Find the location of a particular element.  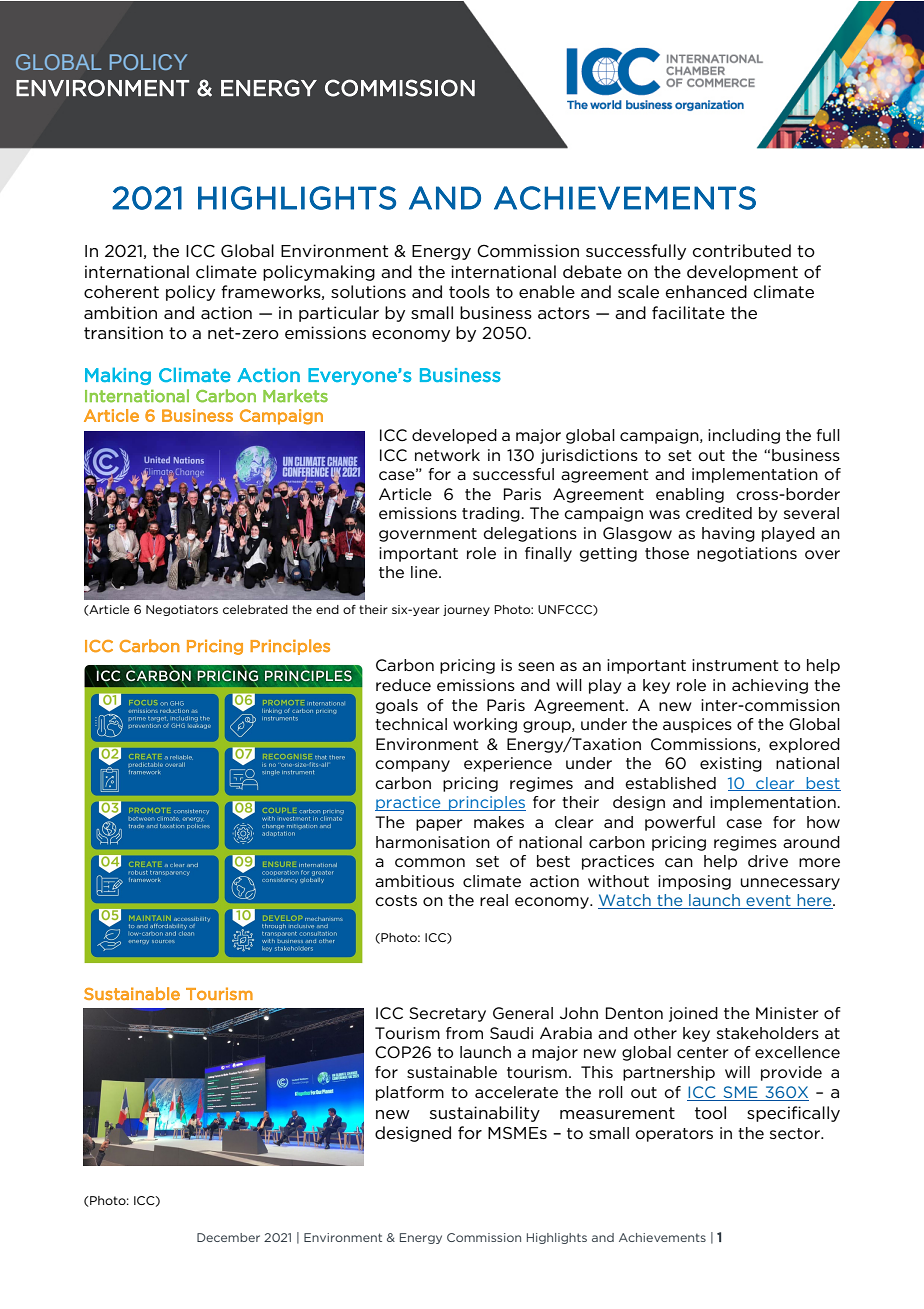

existing is located at coordinates (731, 764).
